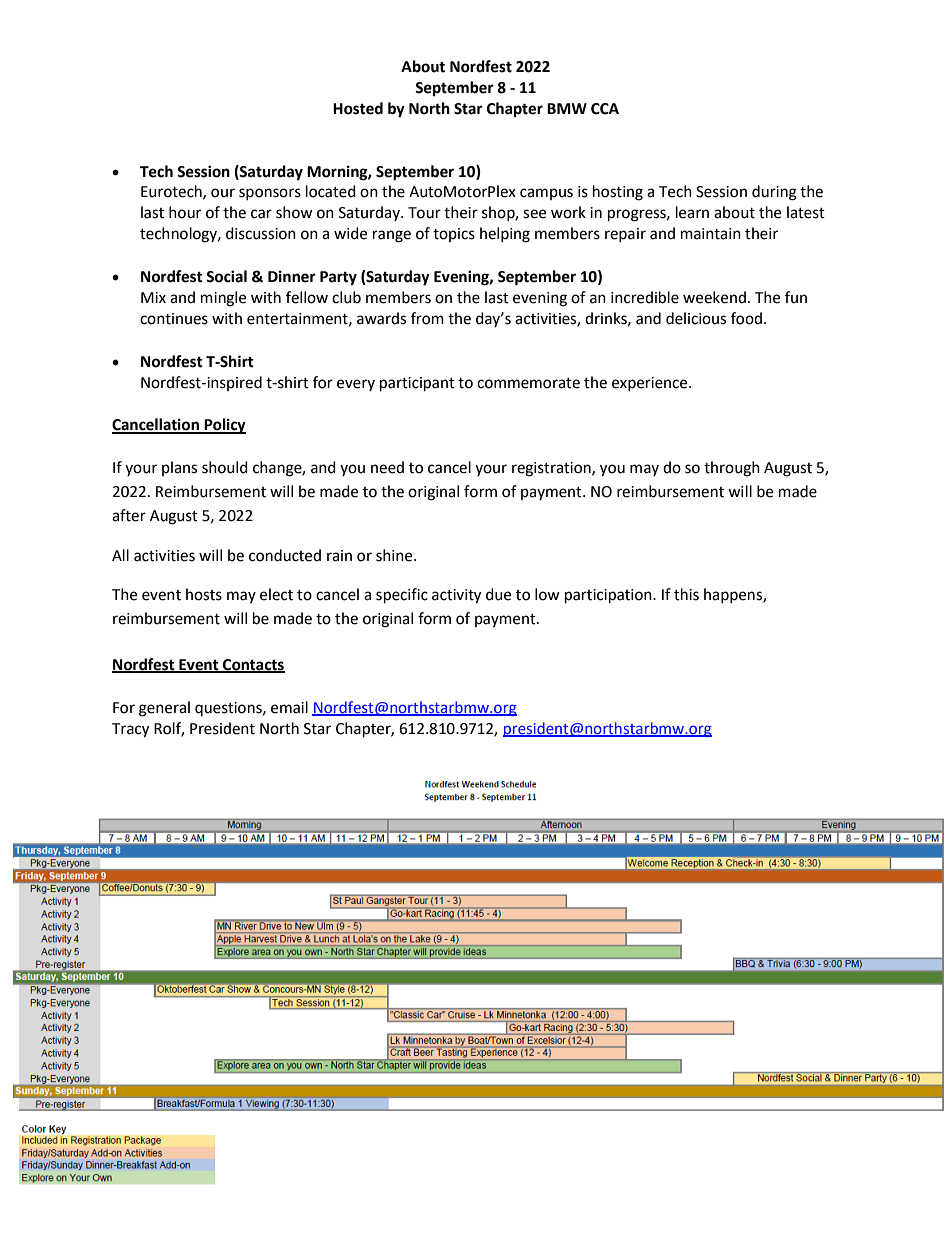 The height and width of the image is (1233, 952). What do you see at coordinates (605, 109) in the image?
I see `CCA` at bounding box center [605, 109].
